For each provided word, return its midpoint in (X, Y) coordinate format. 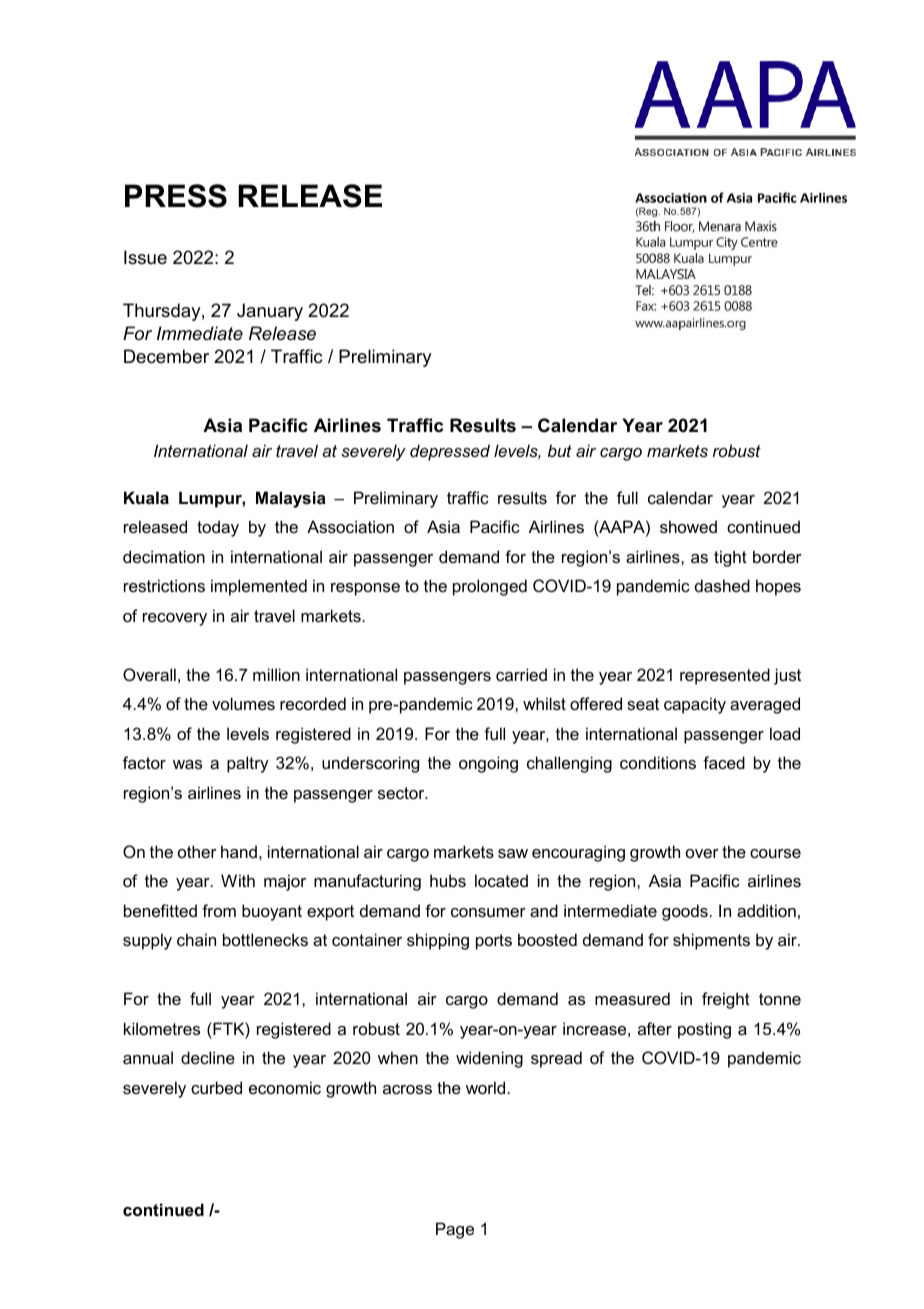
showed (688, 526)
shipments (711, 941)
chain (196, 939)
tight (730, 558)
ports (494, 942)
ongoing (488, 764)
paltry (248, 764)
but (560, 450)
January (270, 312)
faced (724, 762)
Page (455, 1230)
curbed (216, 1087)
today (218, 528)
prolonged (490, 587)
